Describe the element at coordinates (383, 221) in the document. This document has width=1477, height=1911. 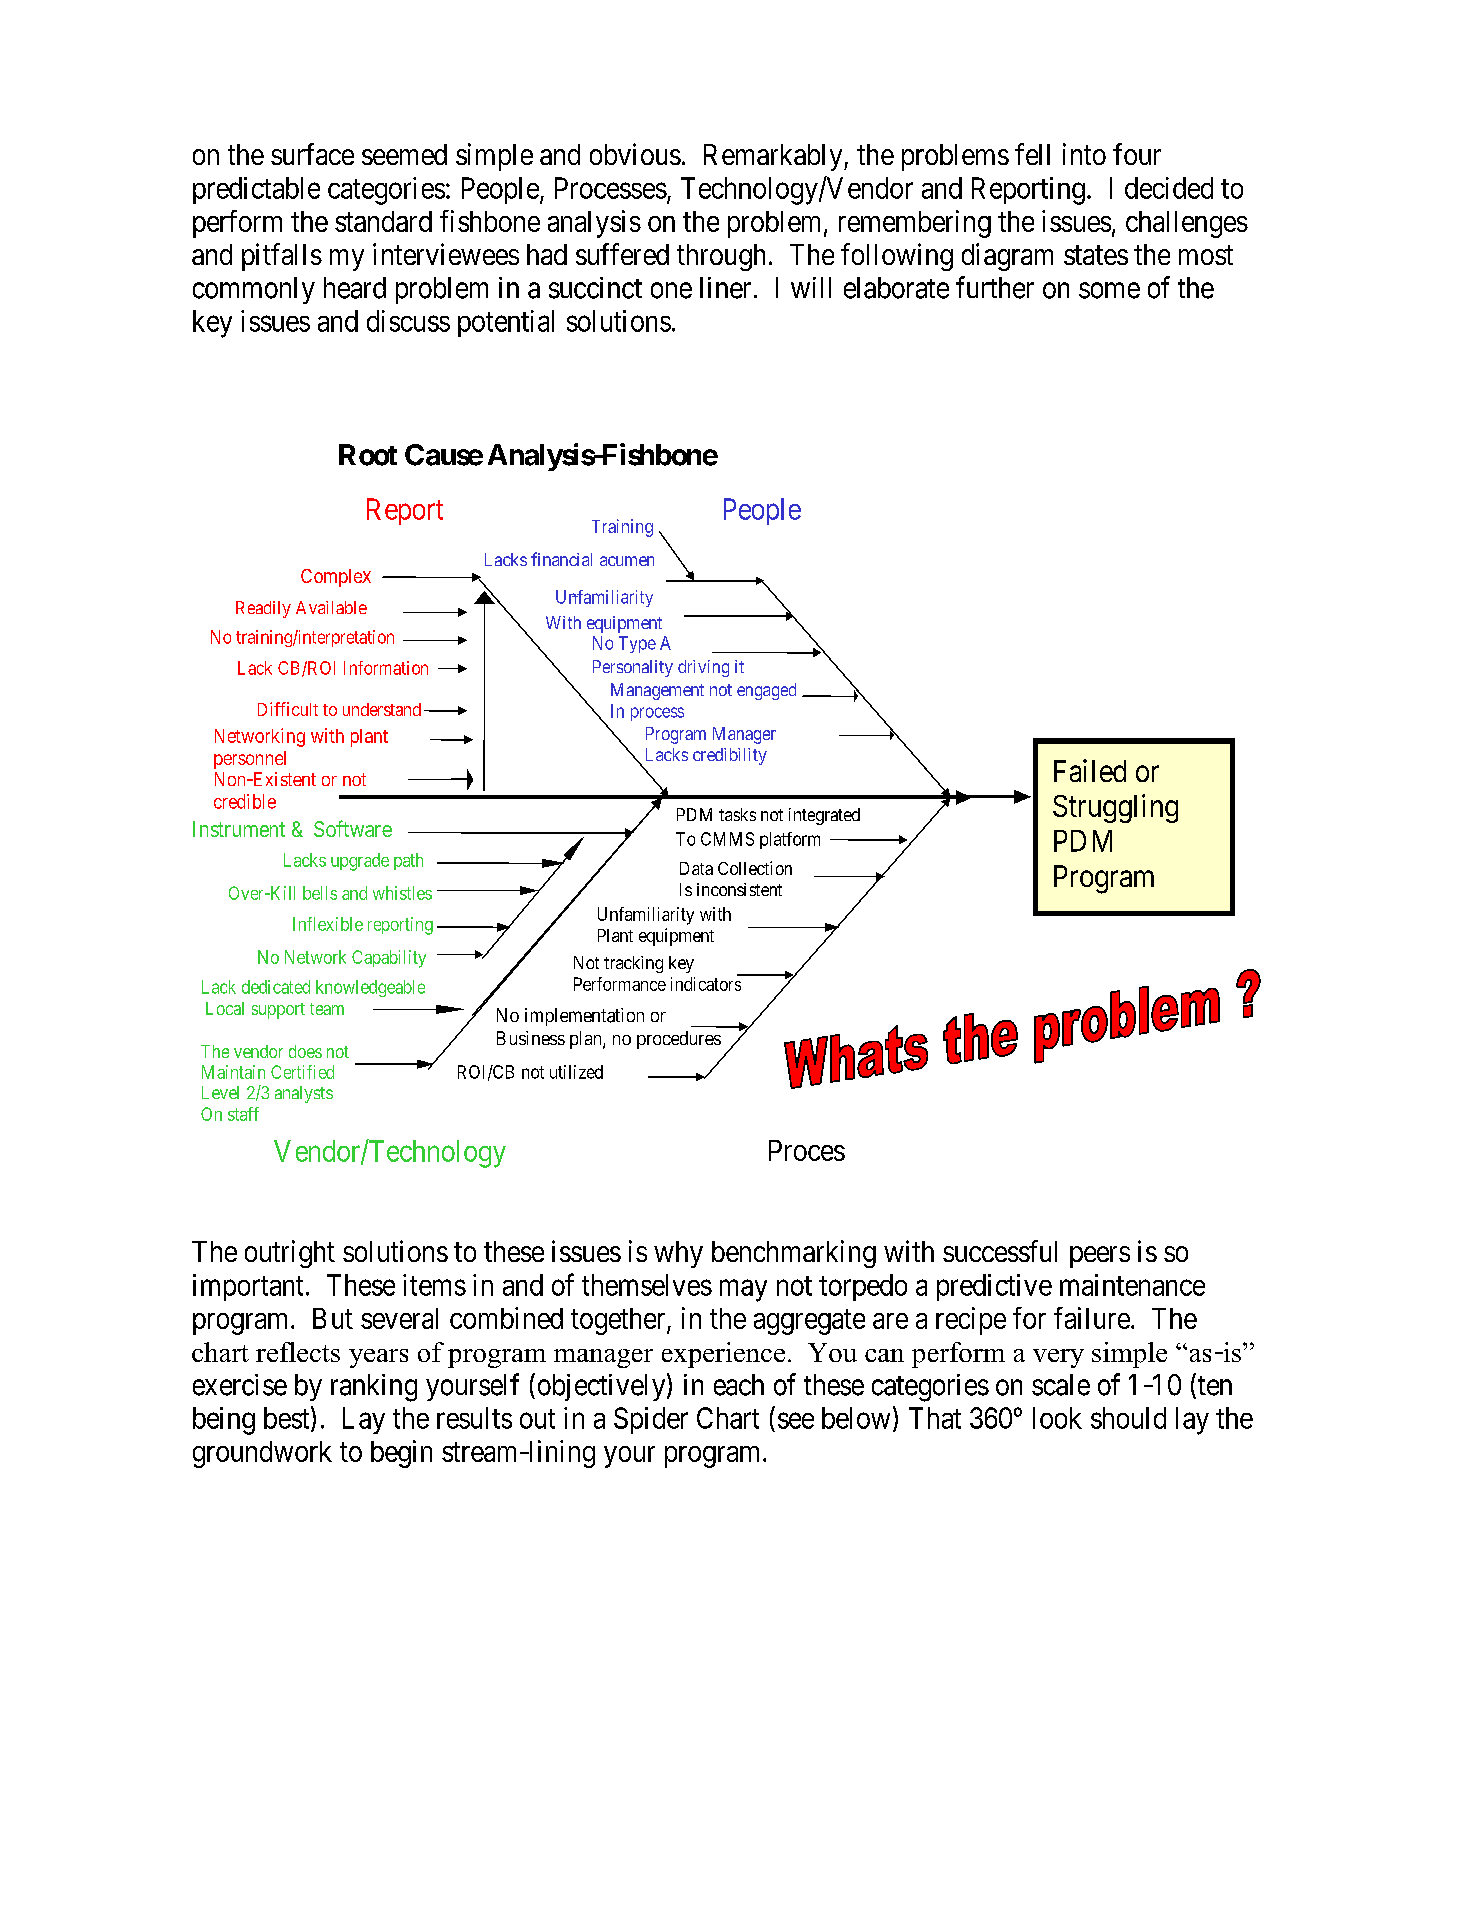
I see `standard` at that location.
